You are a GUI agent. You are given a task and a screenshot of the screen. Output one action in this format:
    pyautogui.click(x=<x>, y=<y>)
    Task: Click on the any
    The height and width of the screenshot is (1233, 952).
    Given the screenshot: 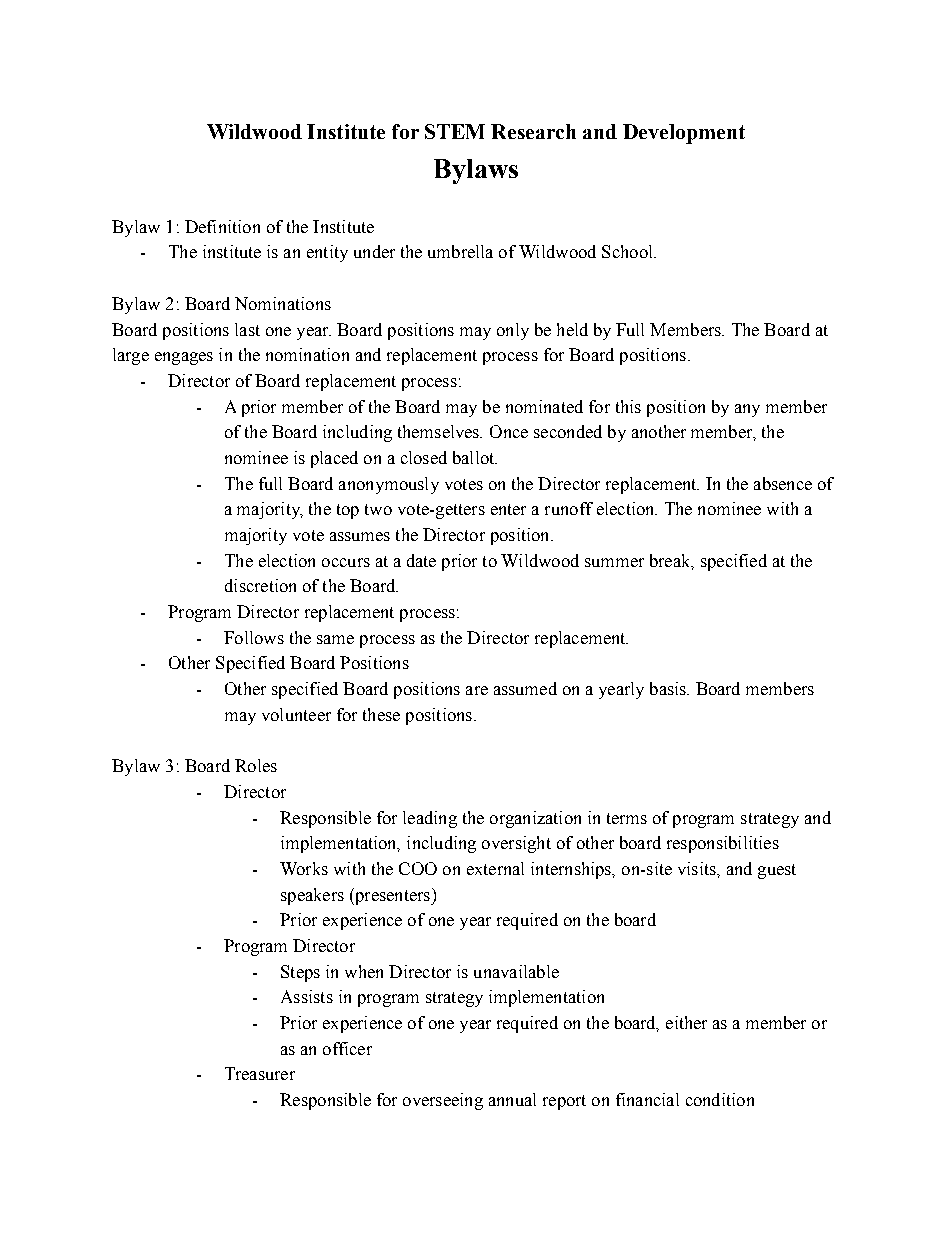 What is the action you would take?
    pyautogui.click(x=747, y=410)
